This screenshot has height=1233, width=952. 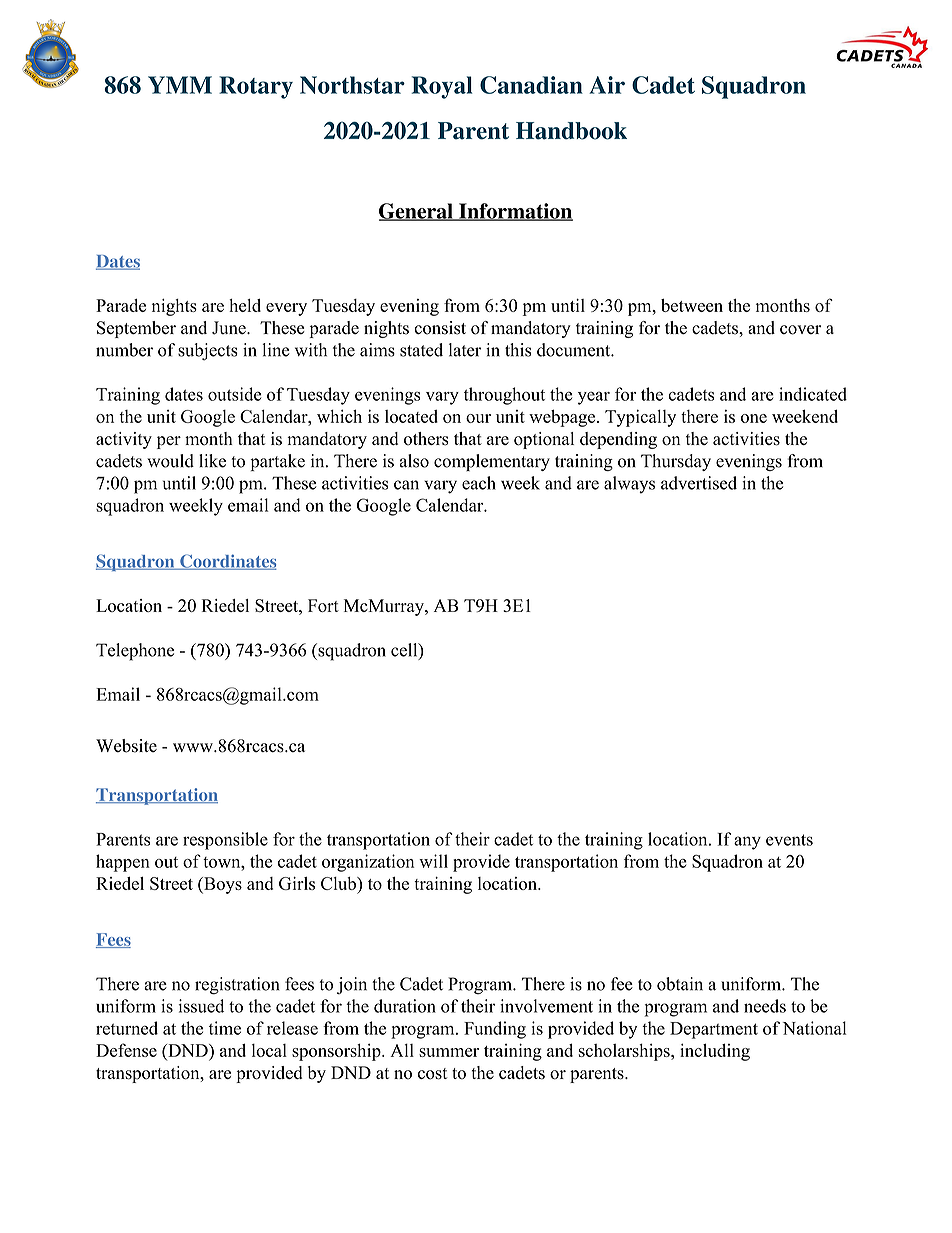 I want to click on Coordinates, so click(x=227, y=562).
